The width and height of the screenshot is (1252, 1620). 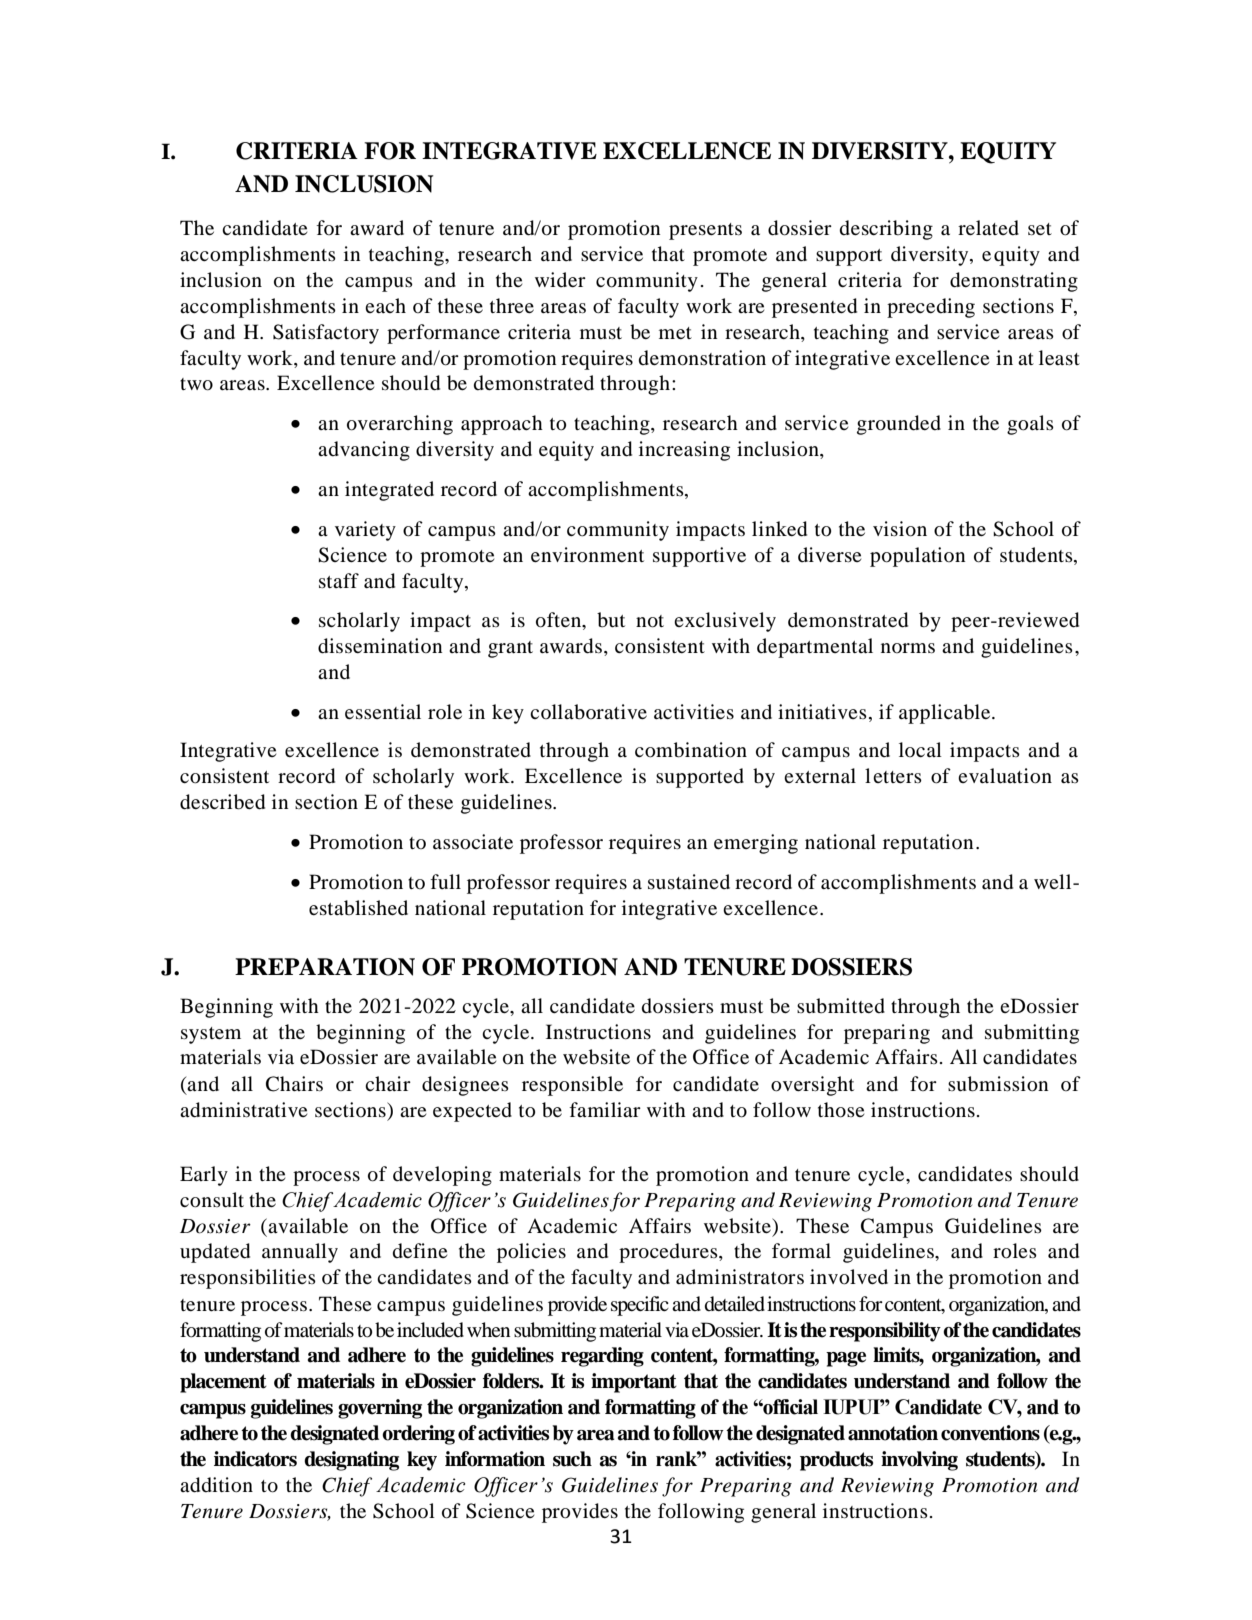 I want to click on related, so click(x=988, y=228).
